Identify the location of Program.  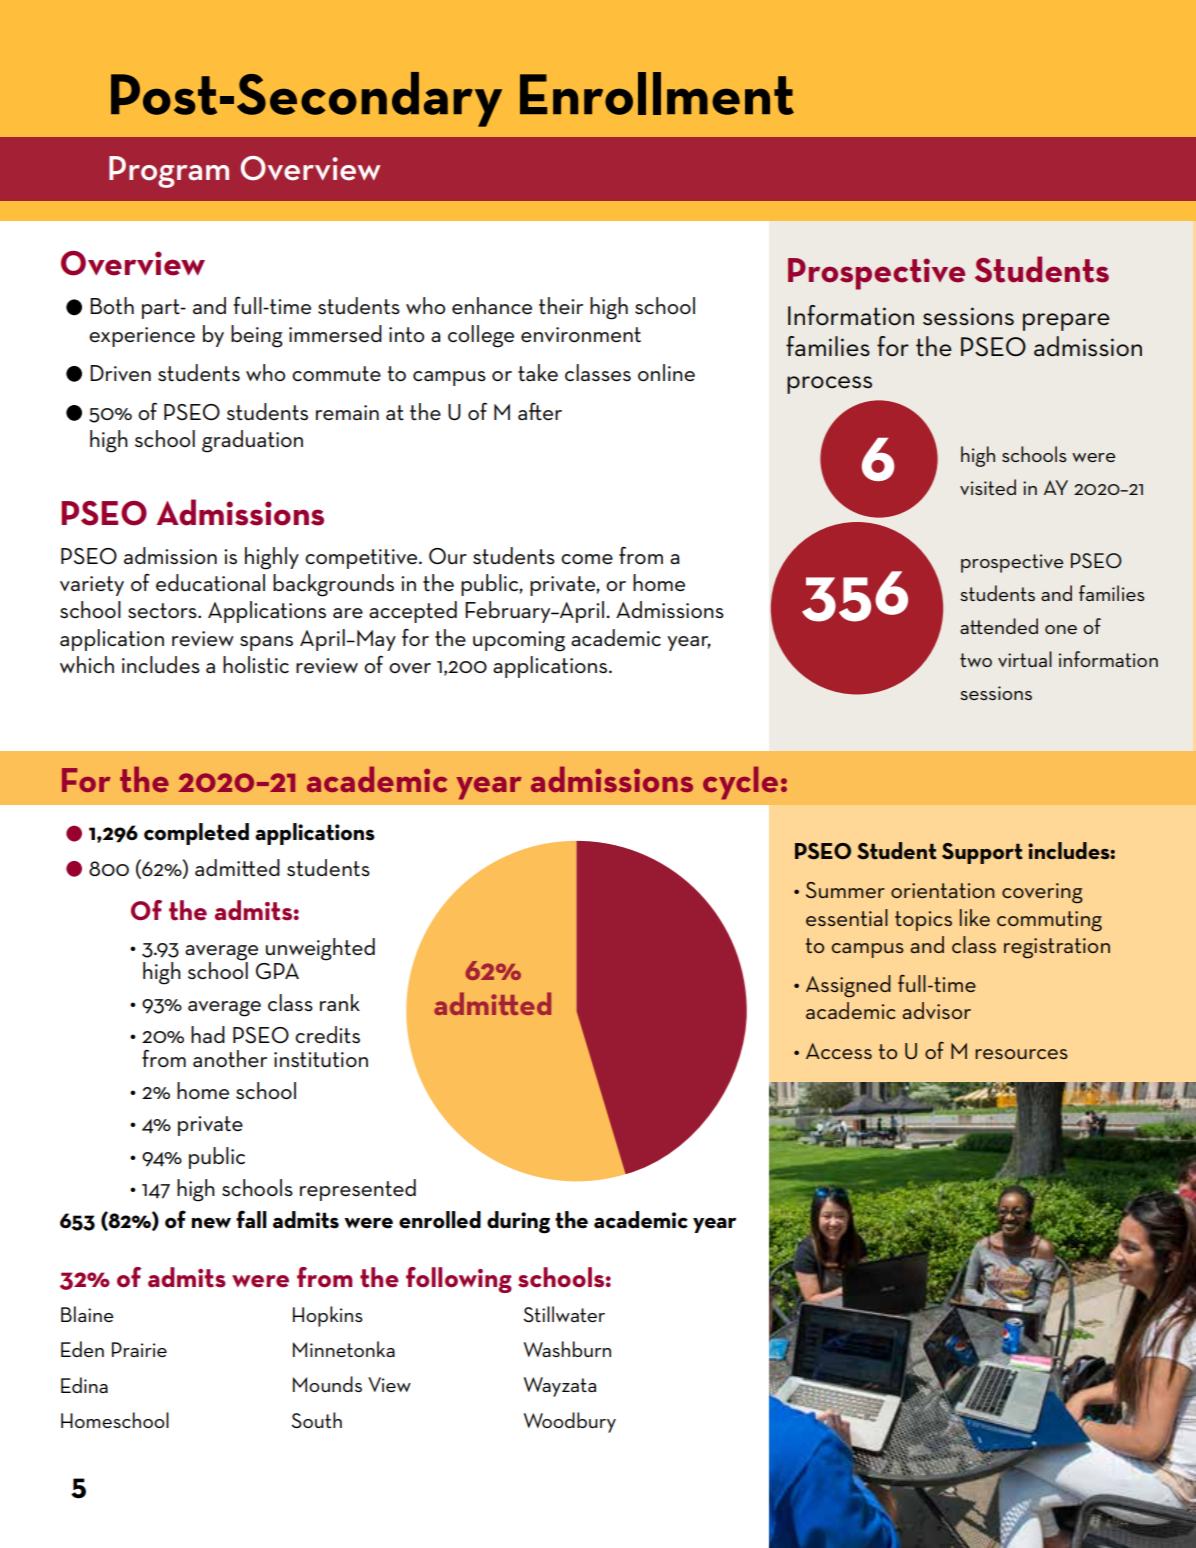
(169, 172).
